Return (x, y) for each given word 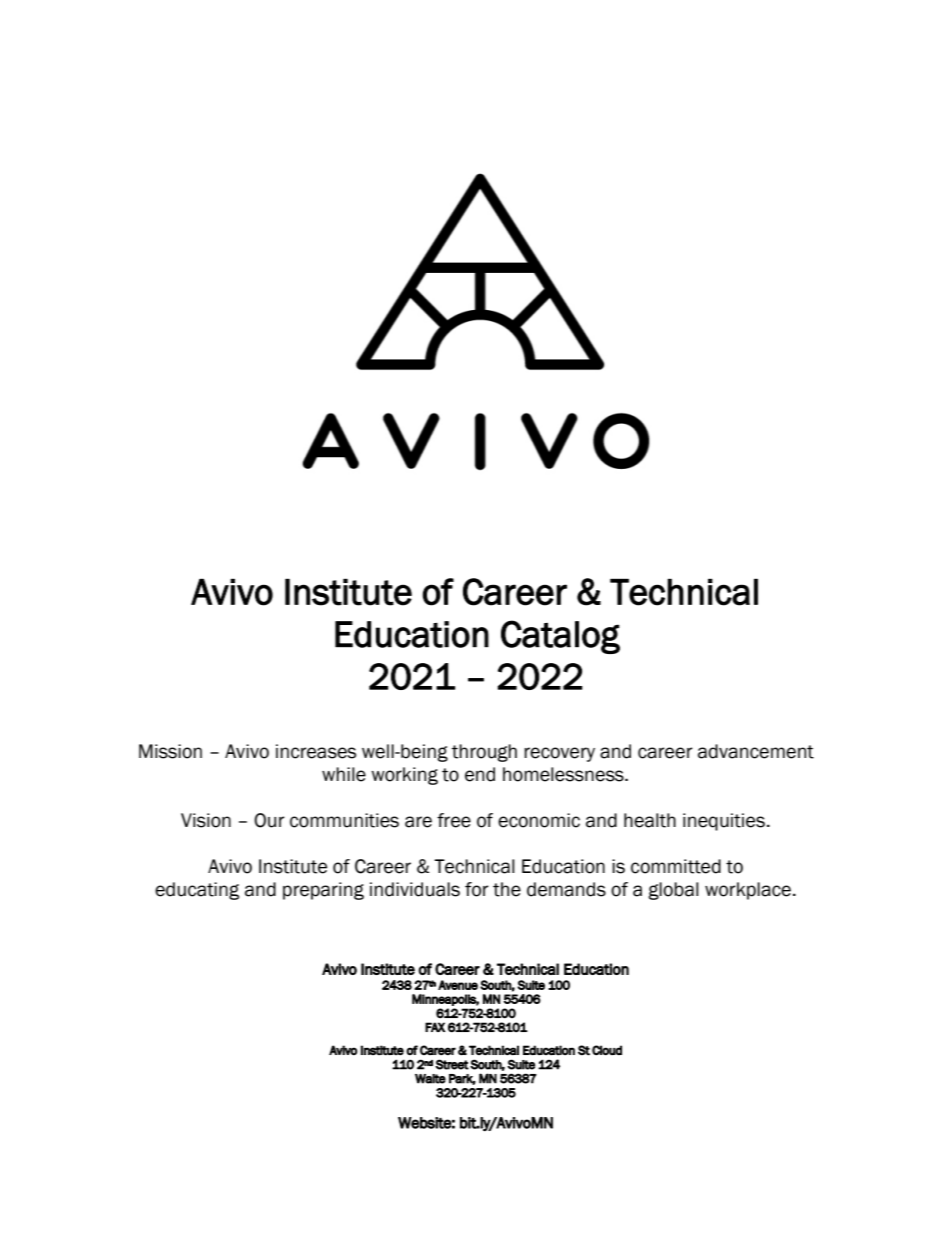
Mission (170, 751)
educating (197, 891)
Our (269, 820)
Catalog (560, 637)
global (673, 891)
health (650, 820)
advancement (756, 751)
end (480, 774)
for (477, 889)
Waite (430, 1079)
